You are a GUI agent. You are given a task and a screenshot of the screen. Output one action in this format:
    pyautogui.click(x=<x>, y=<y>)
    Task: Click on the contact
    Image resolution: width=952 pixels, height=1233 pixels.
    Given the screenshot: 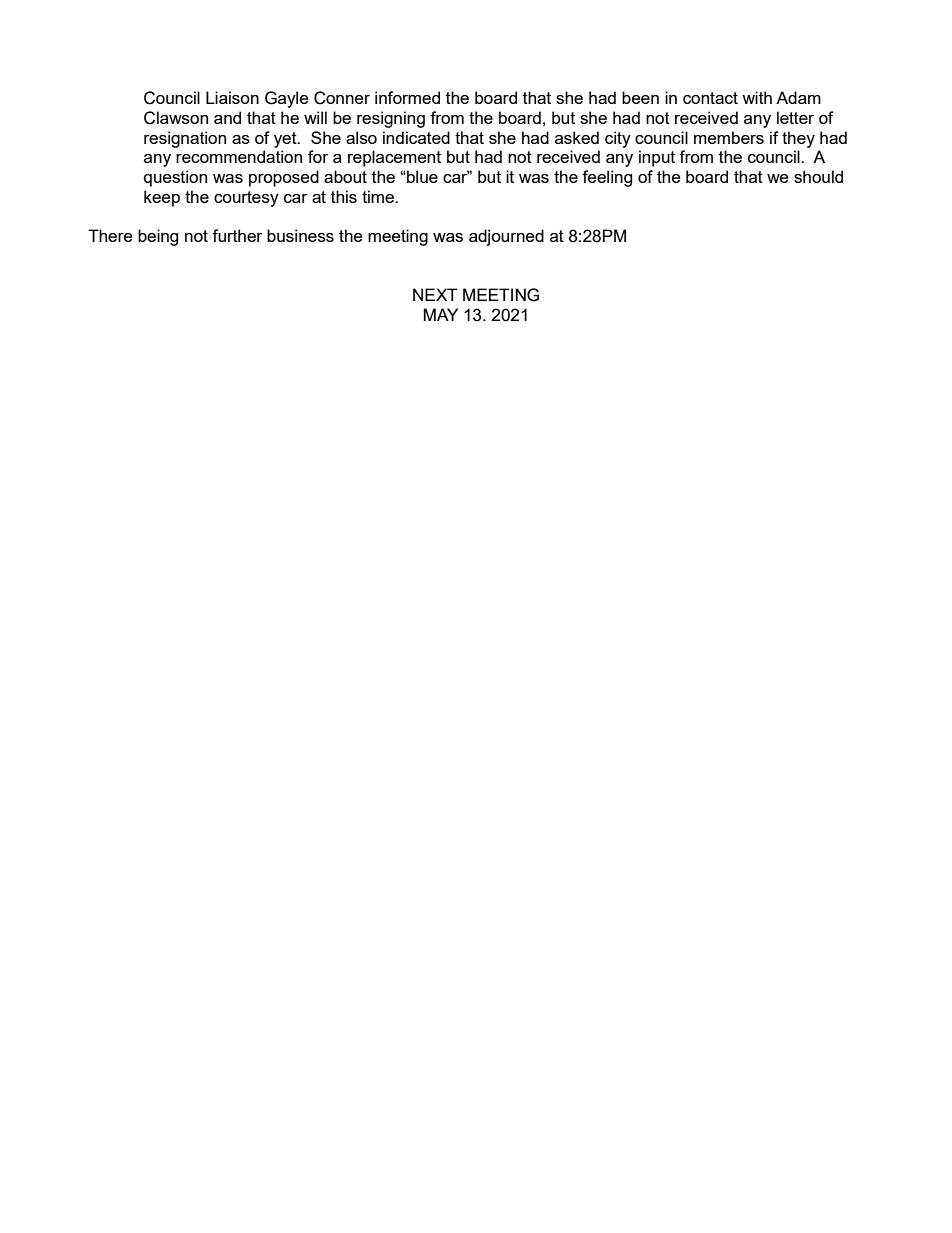 What is the action you would take?
    pyautogui.click(x=710, y=98)
